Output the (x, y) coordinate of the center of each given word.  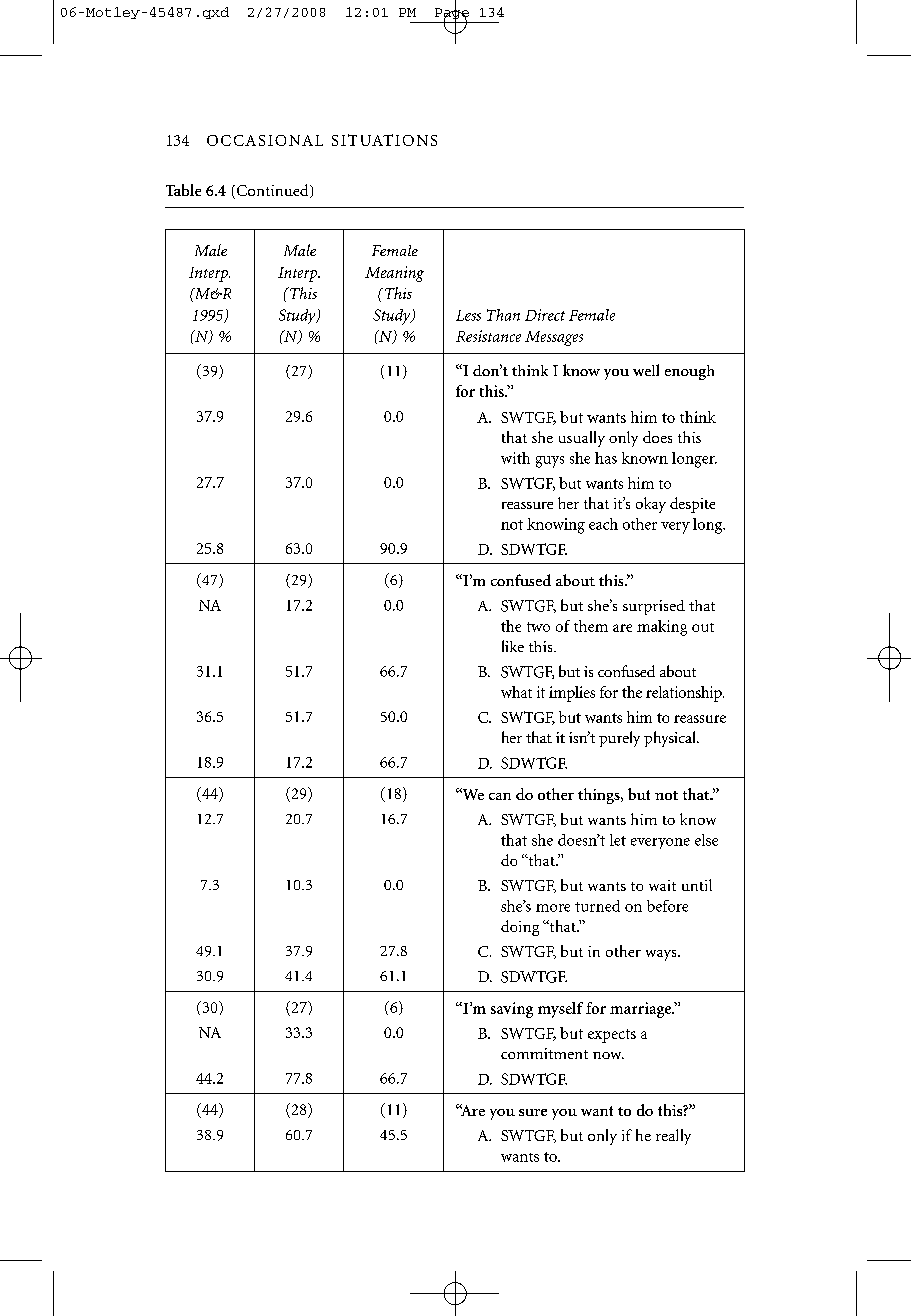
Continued (274, 191)
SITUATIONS (384, 140)
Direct (545, 315)
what (516, 692)
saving (512, 1010)
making (662, 628)
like (513, 646)
